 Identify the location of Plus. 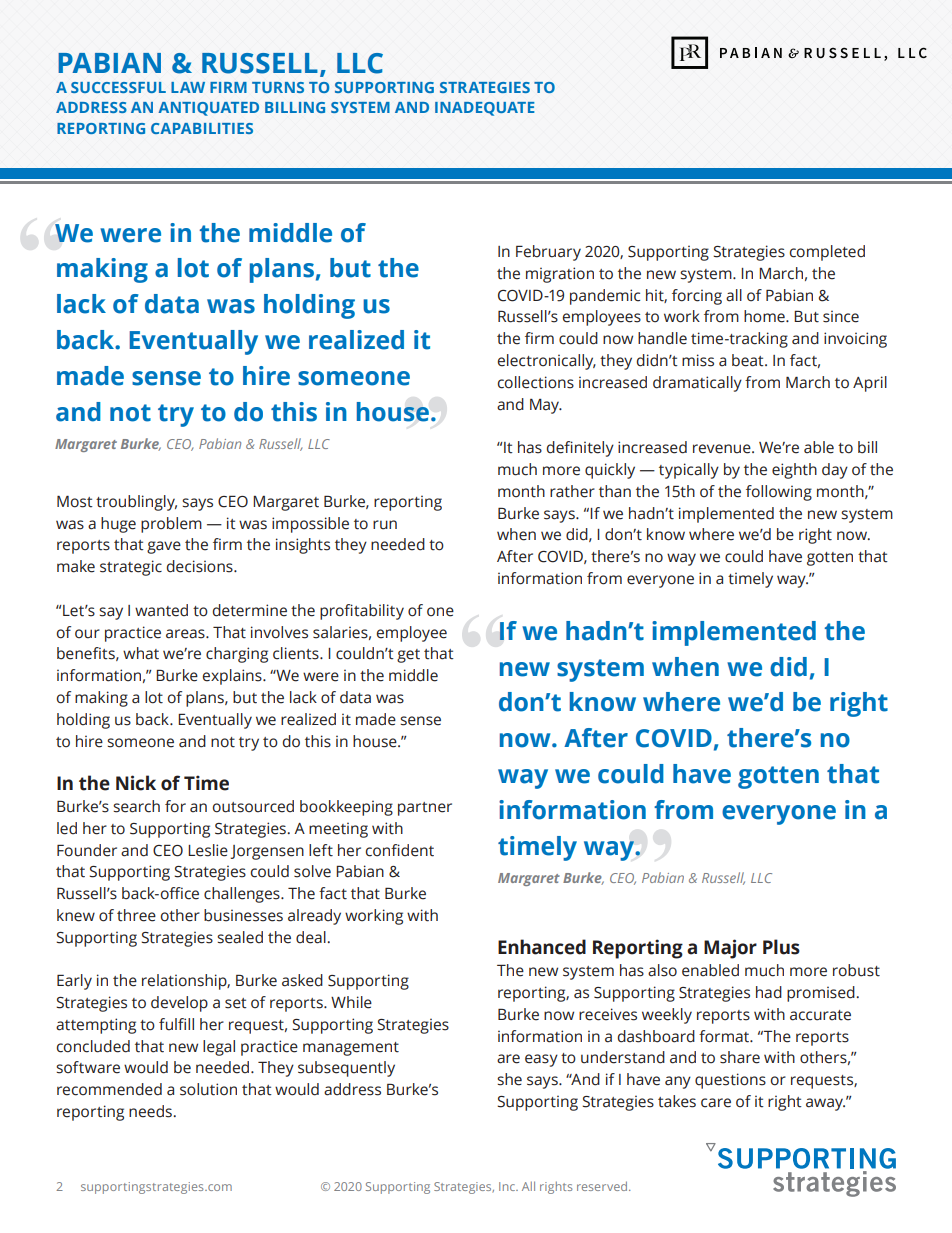
(781, 947).
